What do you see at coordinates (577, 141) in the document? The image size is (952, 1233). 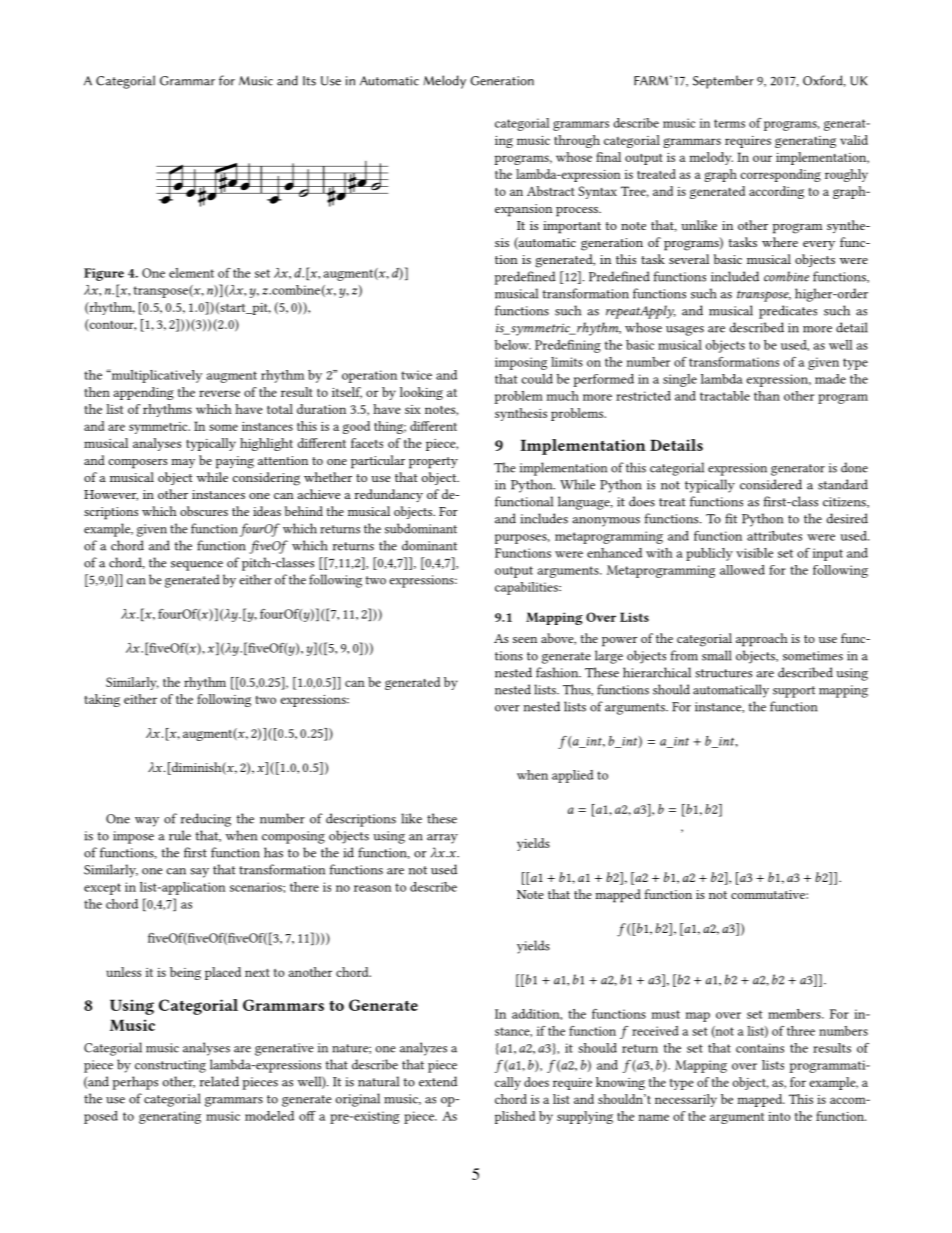 I see `through` at bounding box center [577, 141].
